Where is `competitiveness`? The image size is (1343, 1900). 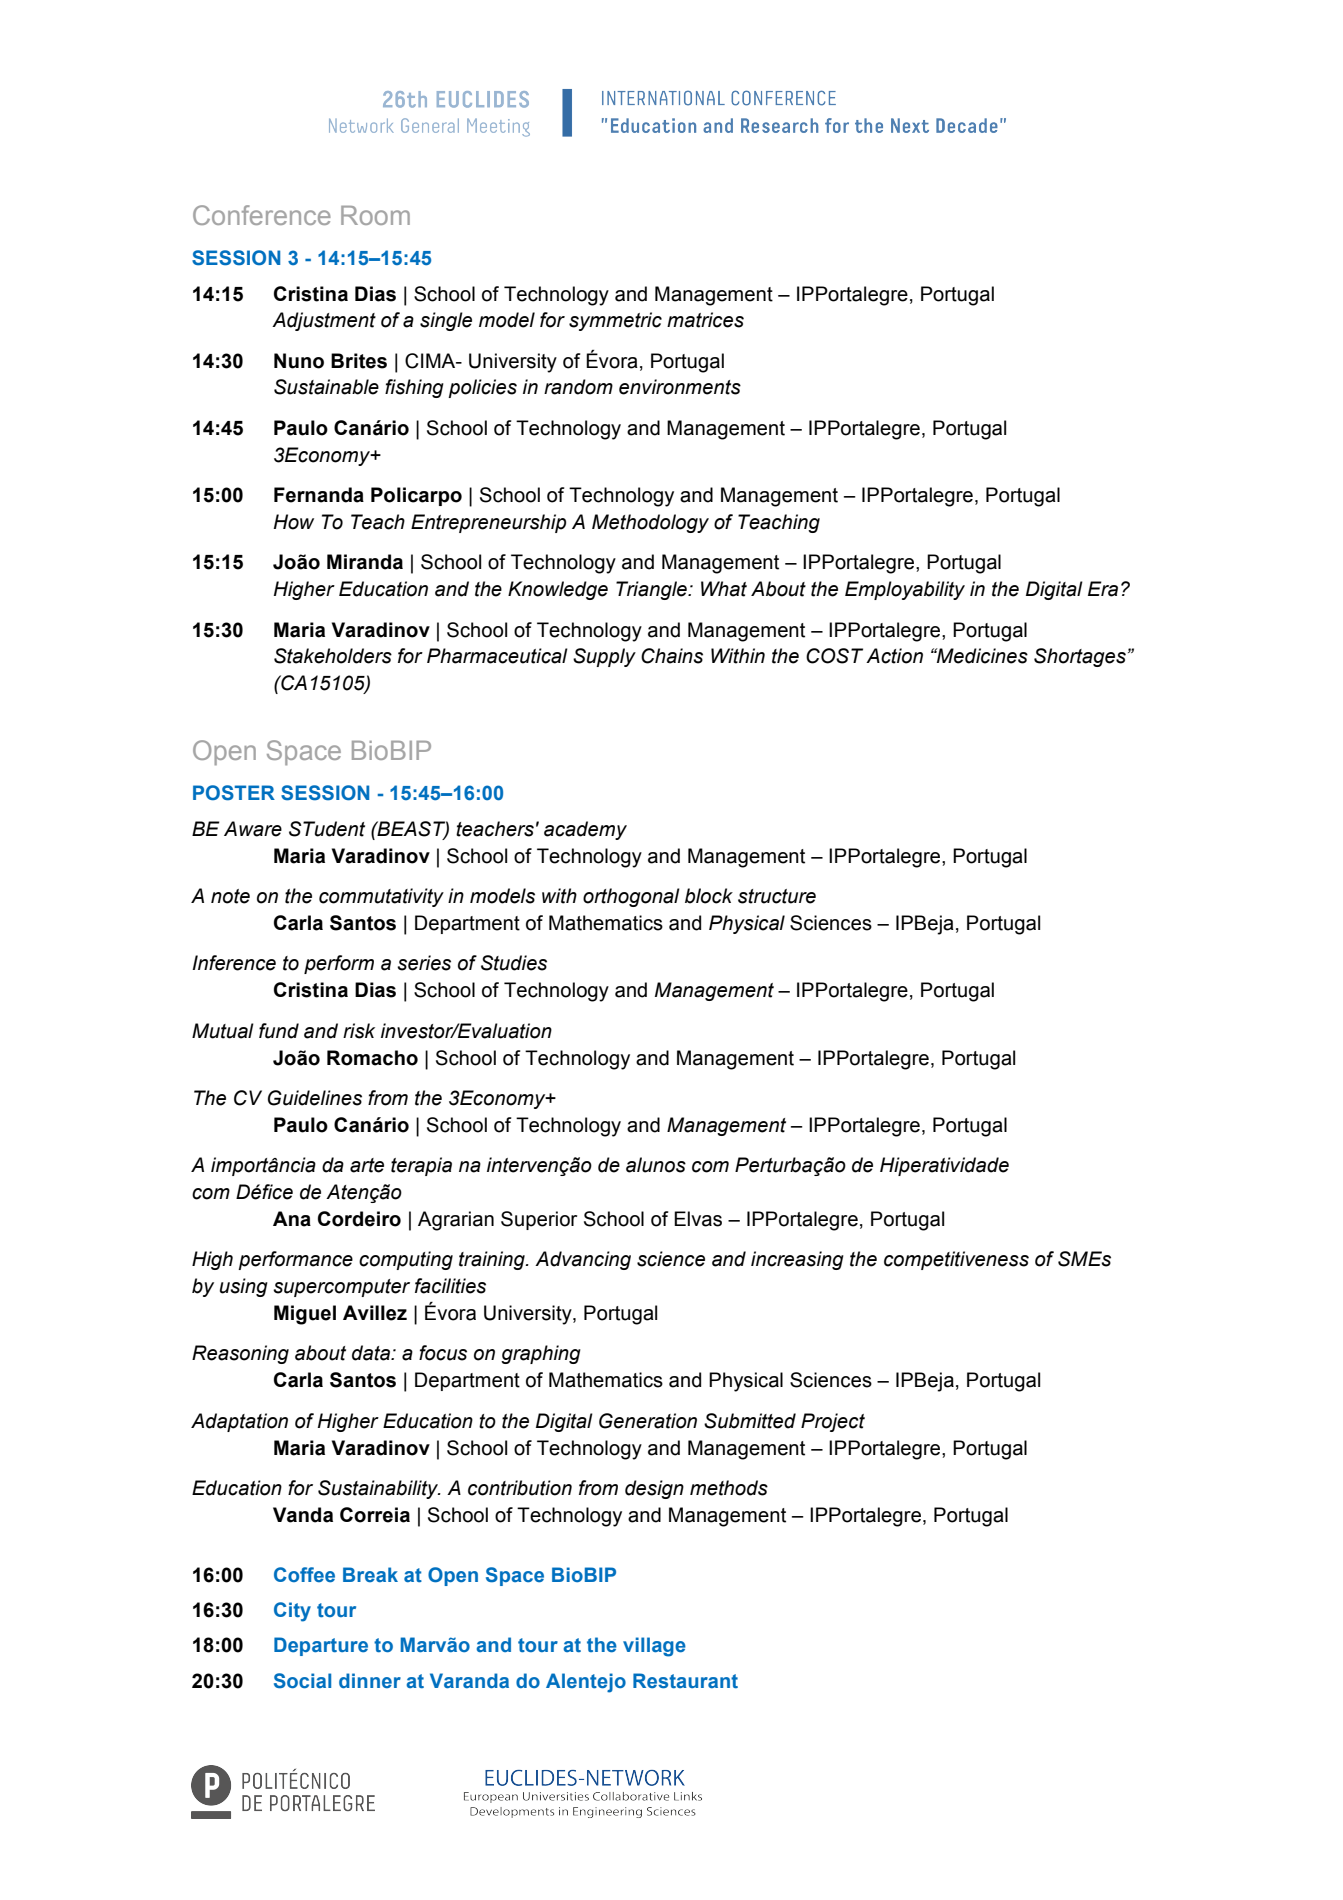
competitiveness is located at coordinates (956, 1260).
